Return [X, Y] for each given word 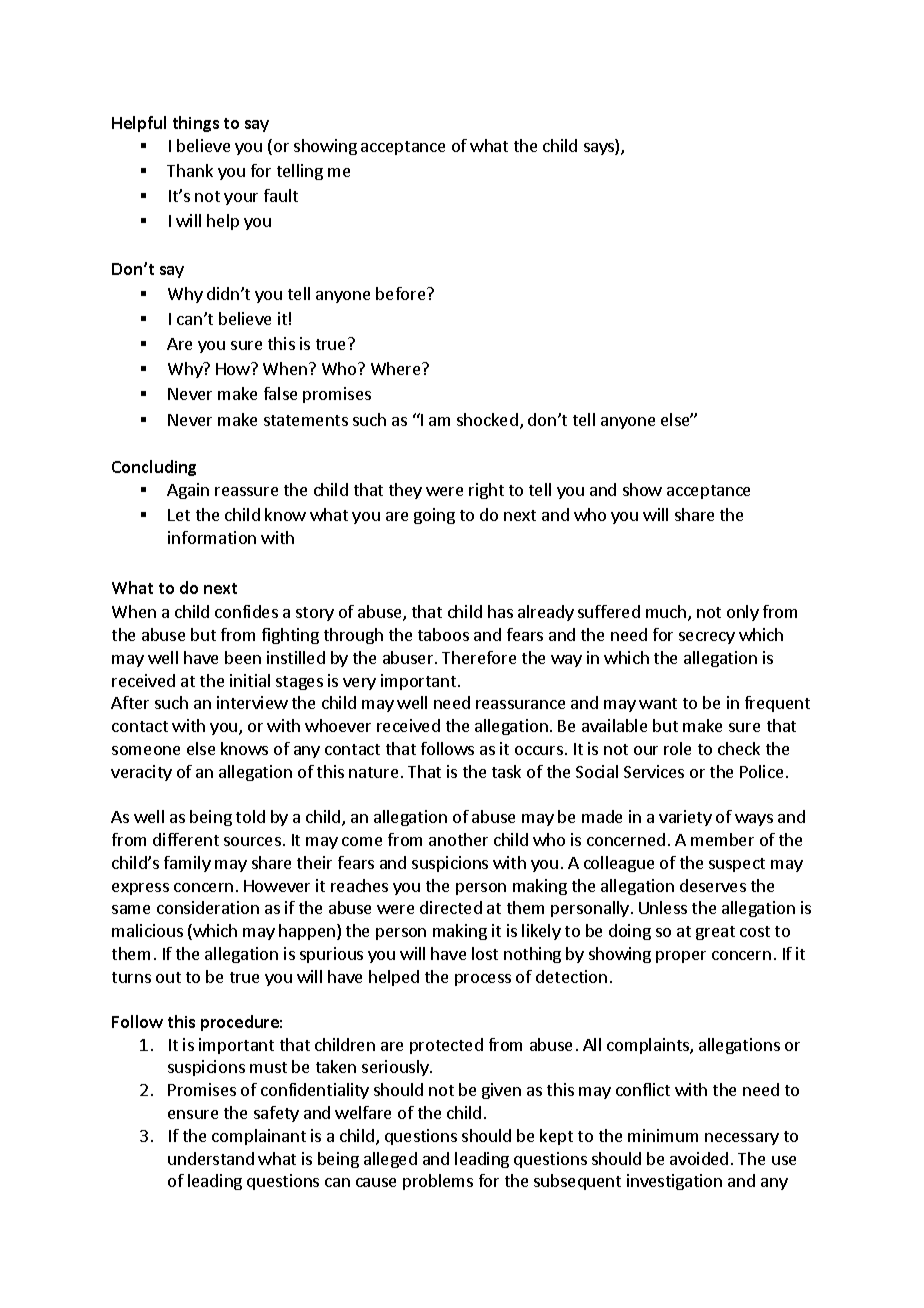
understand [211, 1158]
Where [397, 368]
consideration [208, 907]
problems [438, 1182]
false [280, 393]
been [243, 657]
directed [451, 907]
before [402, 293]
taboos [443, 634]
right [486, 491]
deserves [713, 885]
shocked [487, 419]
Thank [190, 170]
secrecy [707, 638]
